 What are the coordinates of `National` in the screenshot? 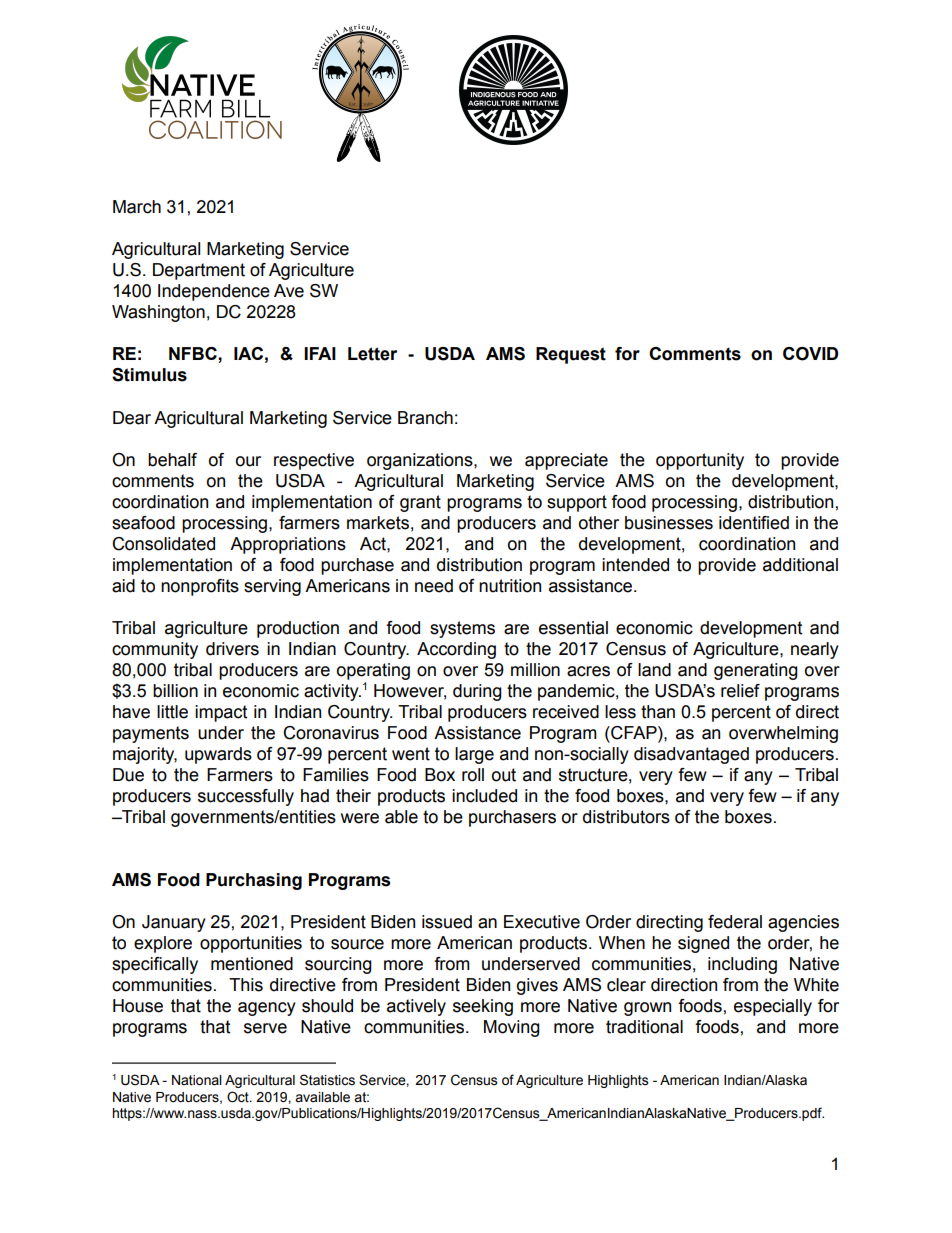 It's located at (197, 1080).
